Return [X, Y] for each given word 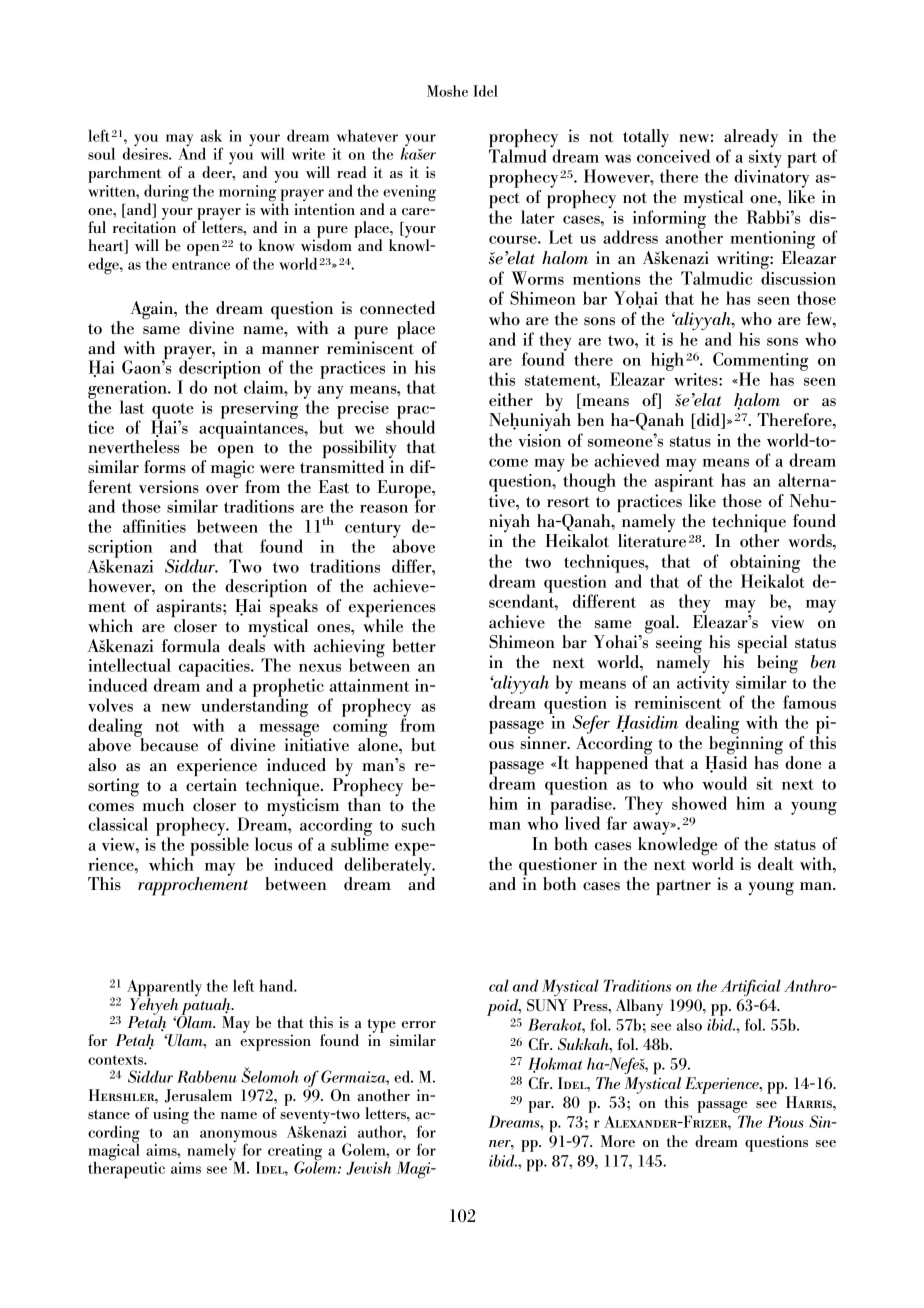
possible [219, 846]
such [418, 824]
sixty [765, 159]
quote [172, 412]
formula [191, 646]
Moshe [447, 91]
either [511, 399]
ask [211, 135]
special [761, 645]
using [171, 1115]
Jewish [369, 1168]
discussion [798, 277]
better [414, 646]
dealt [776, 864]
